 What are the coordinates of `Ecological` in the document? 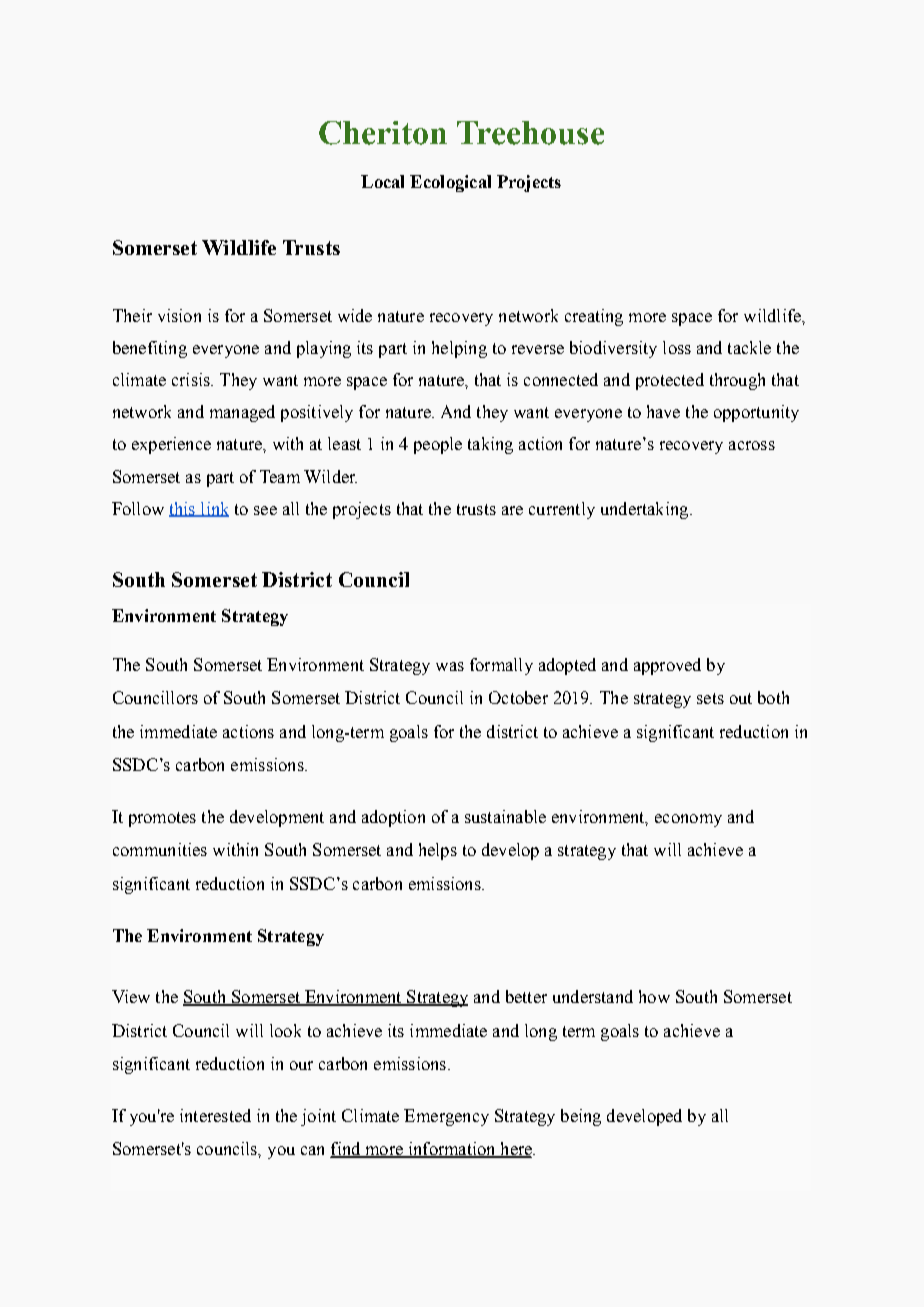 It's located at (450, 183).
